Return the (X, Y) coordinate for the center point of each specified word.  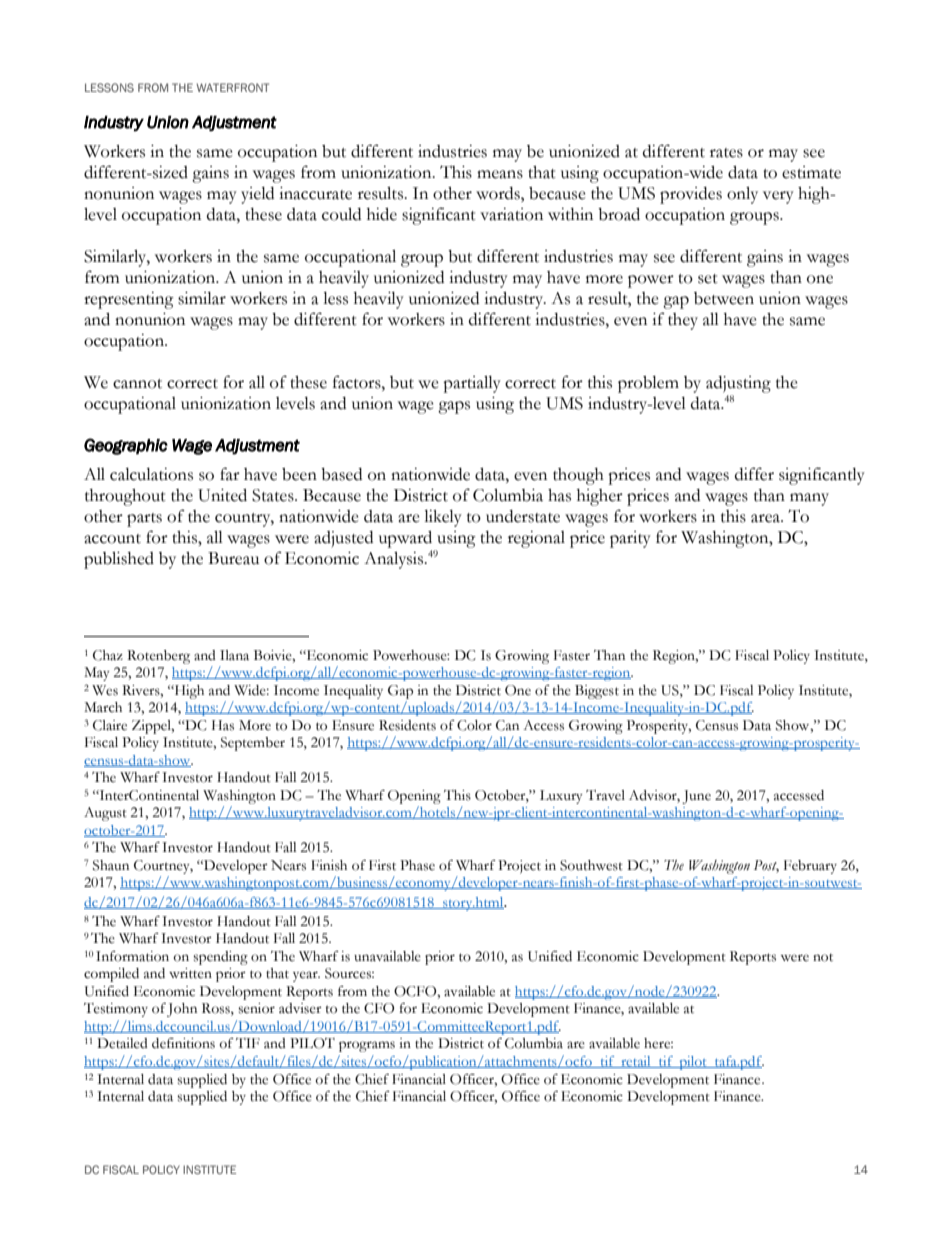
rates (726, 153)
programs (367, 1046)
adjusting (738, 386)
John (182, 1010)
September (253, 744)
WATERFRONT (232, 87)
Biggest (597, 692)
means (500, 174)
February (810, 867)
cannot (137, 384)
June (696, 797)
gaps (454, 407)
